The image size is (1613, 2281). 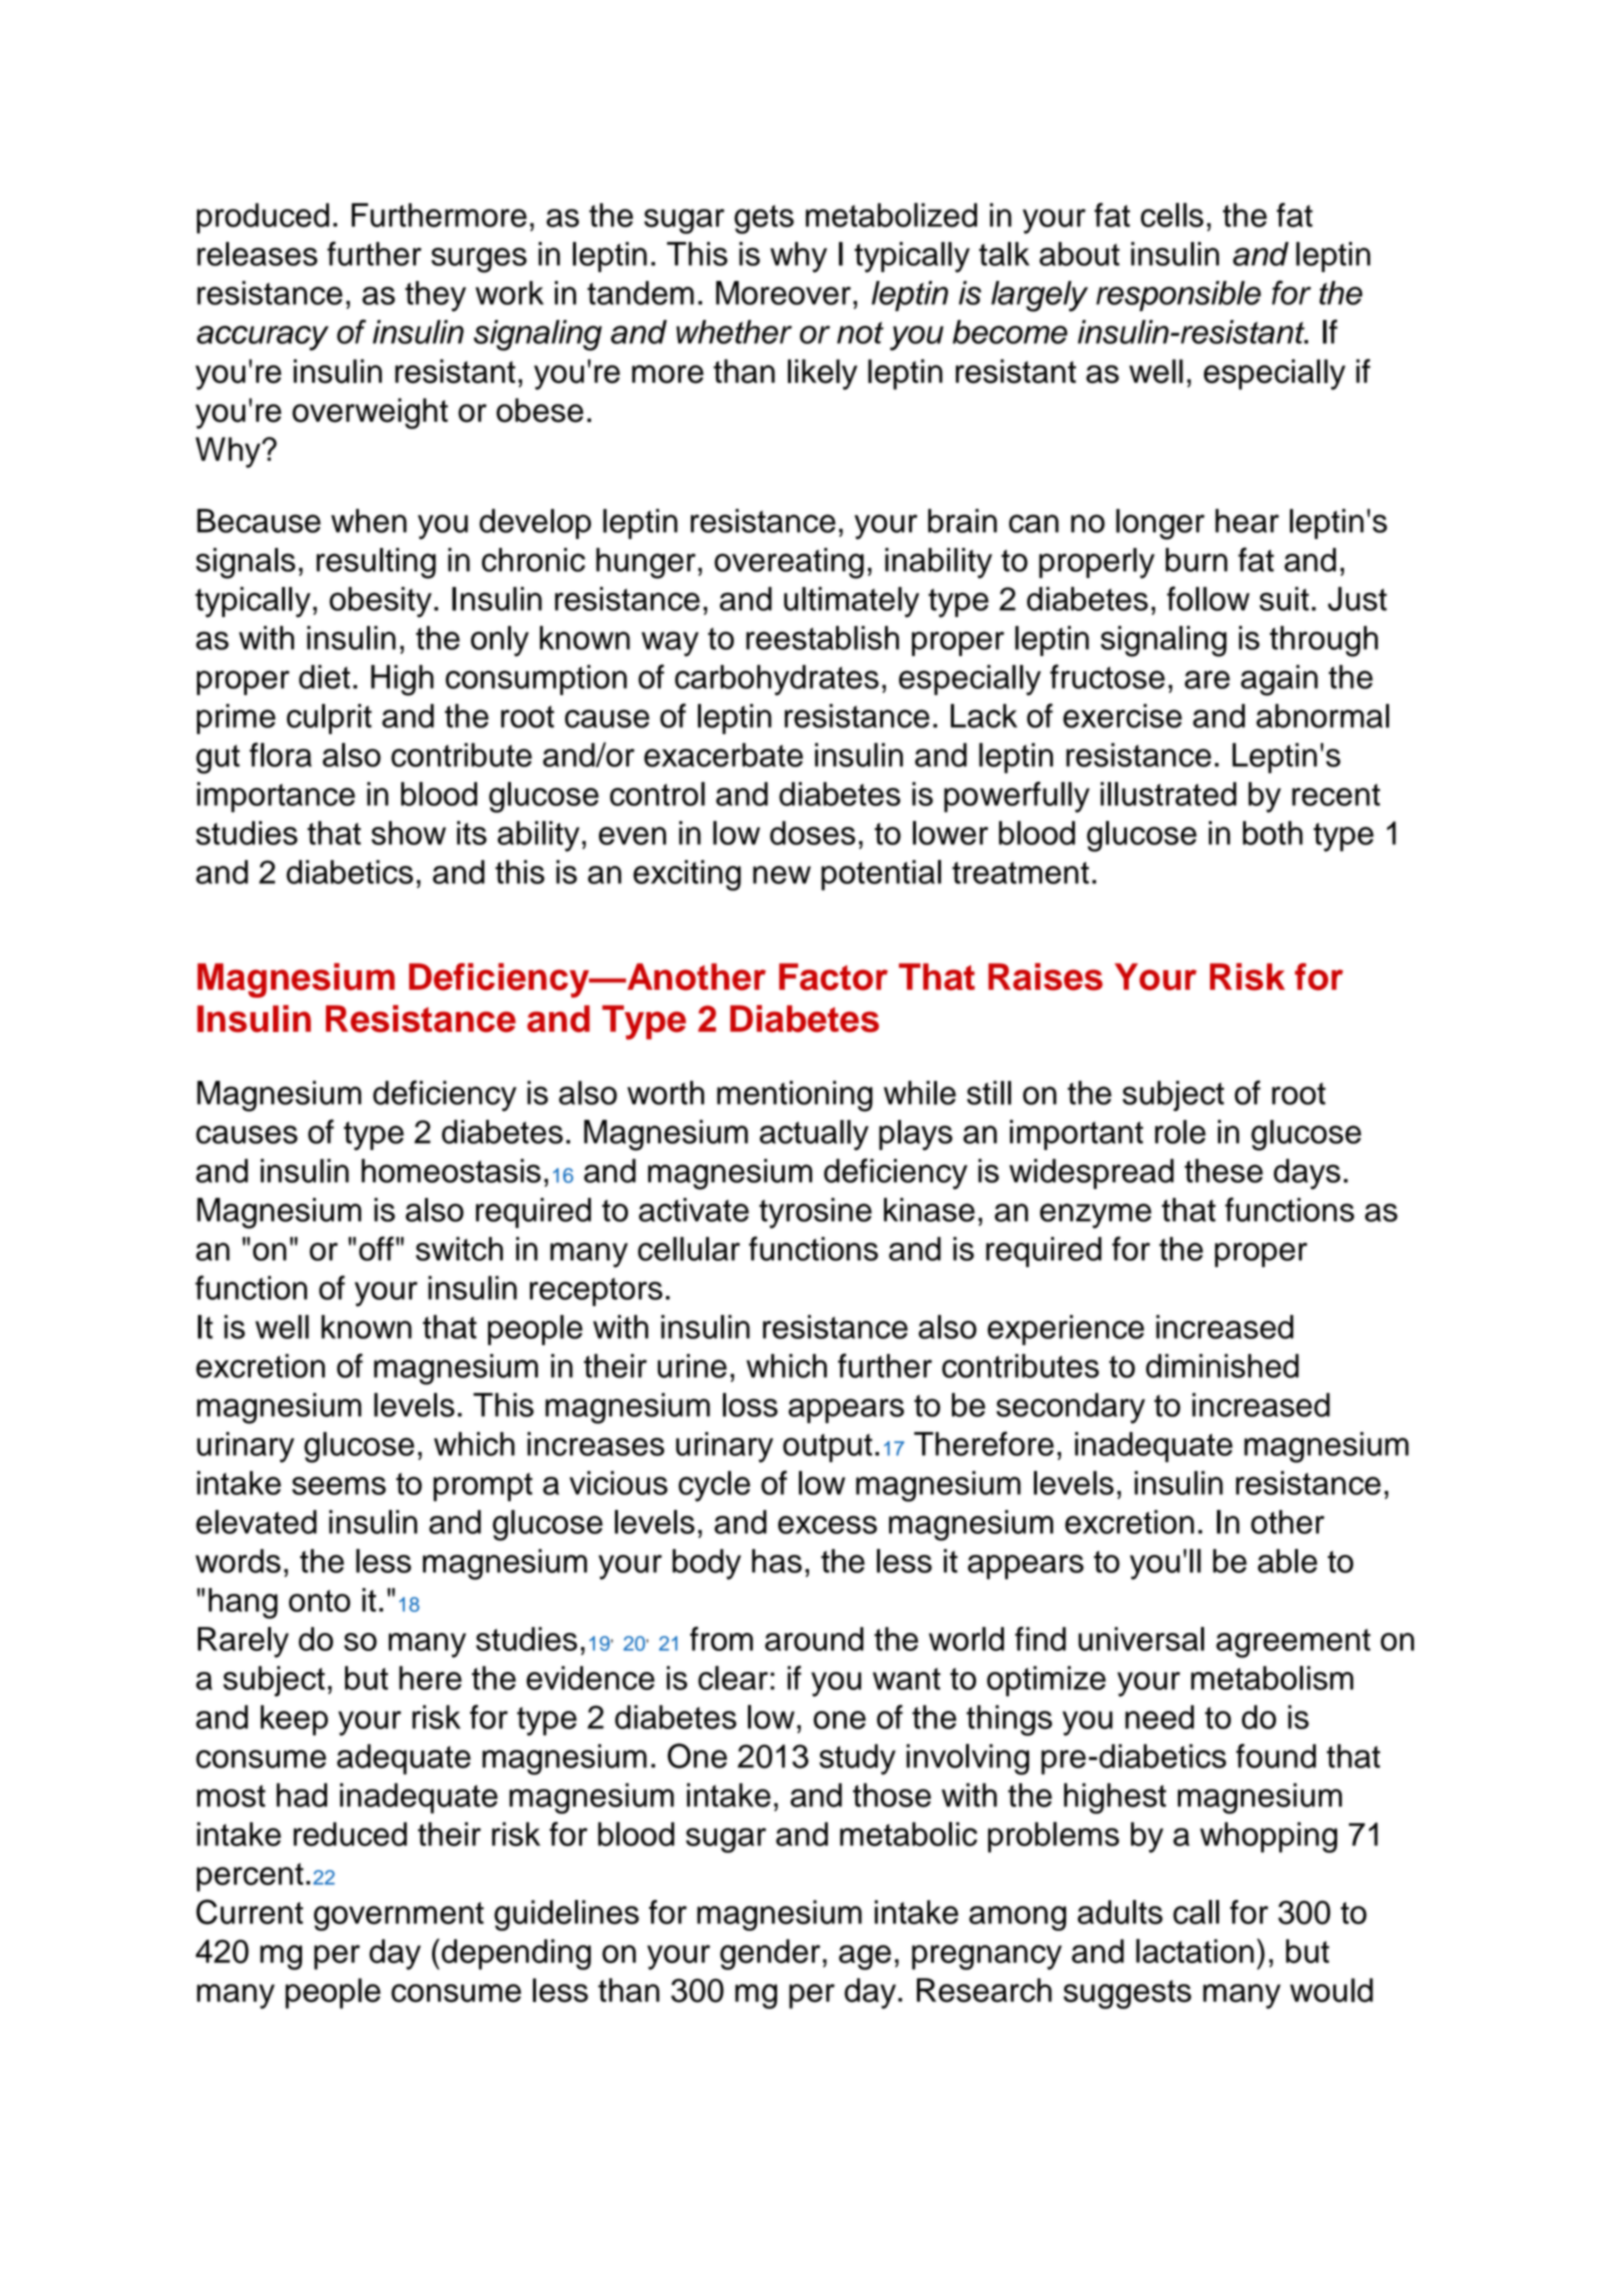 I want to click on again, so click(x=1279, y=680).
